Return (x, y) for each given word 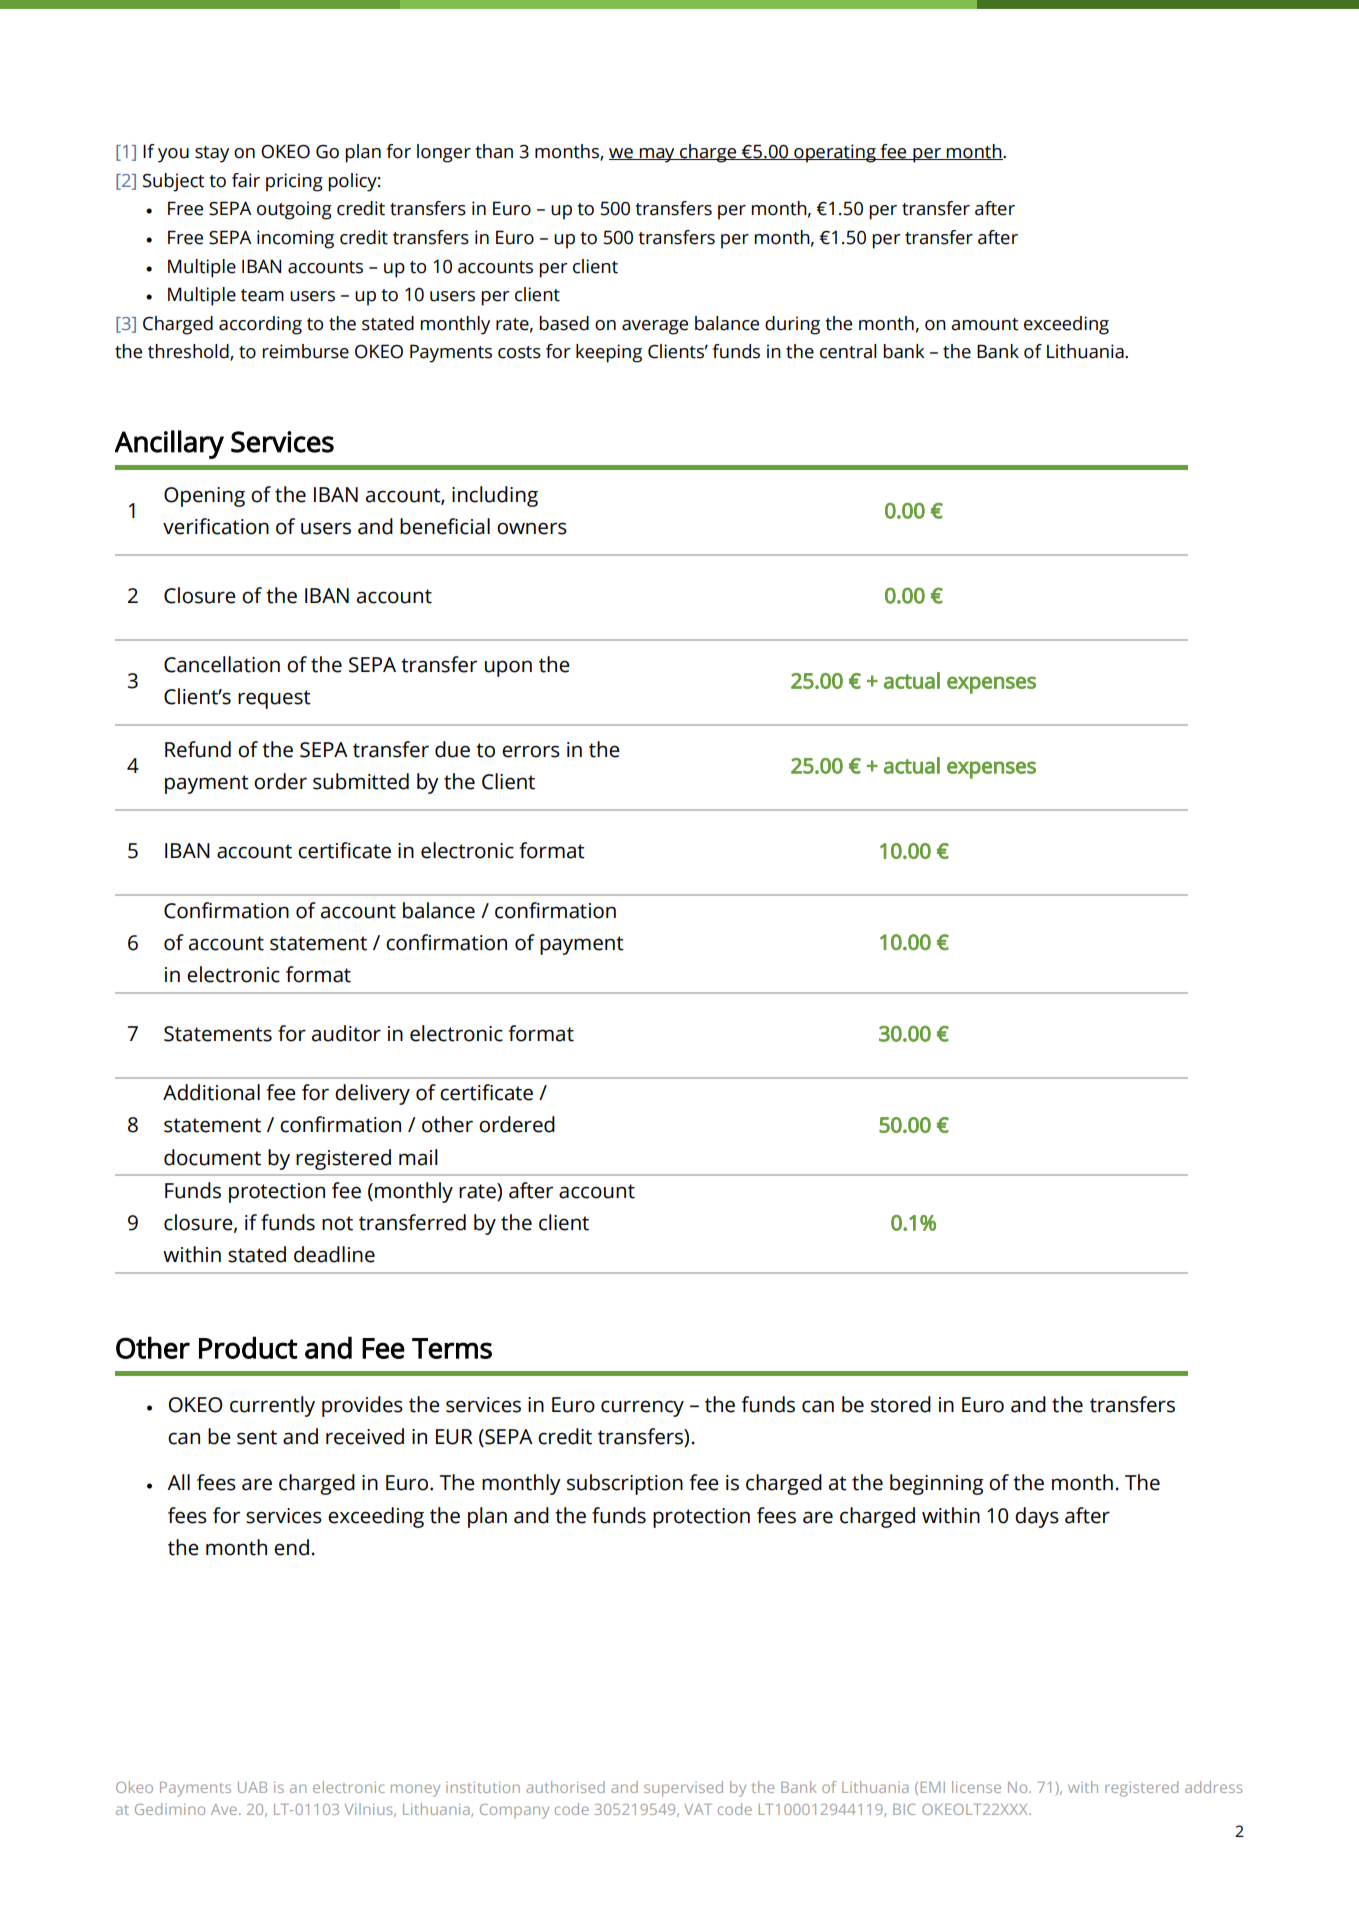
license (976, 1787)
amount (985, 324)
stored (901, 1404)
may (657, 155)
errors (531, 751)
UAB (252, 1787)
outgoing (294, 210)
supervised (683, 1789)
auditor (346, 1033)
